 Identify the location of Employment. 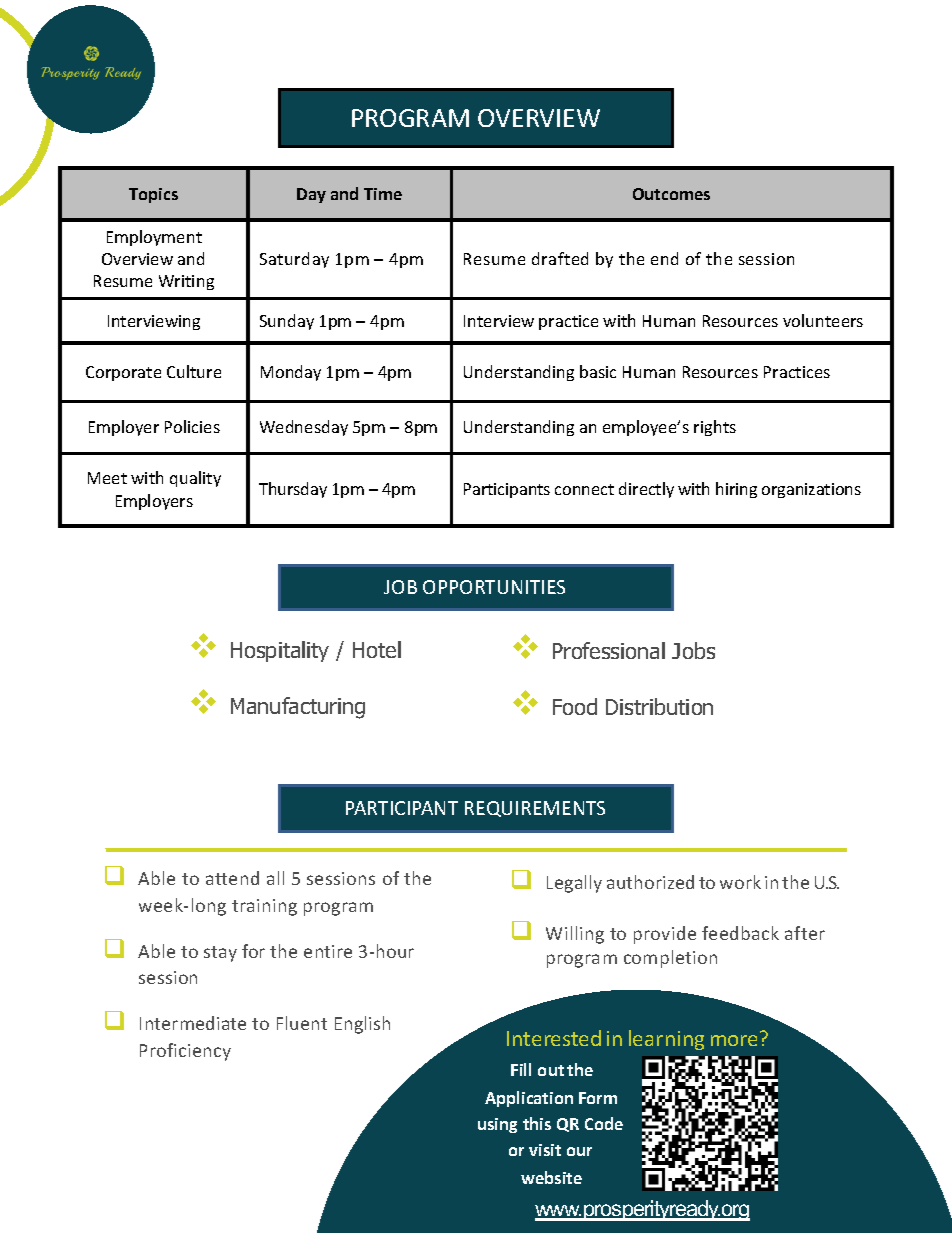
(154, 238).
